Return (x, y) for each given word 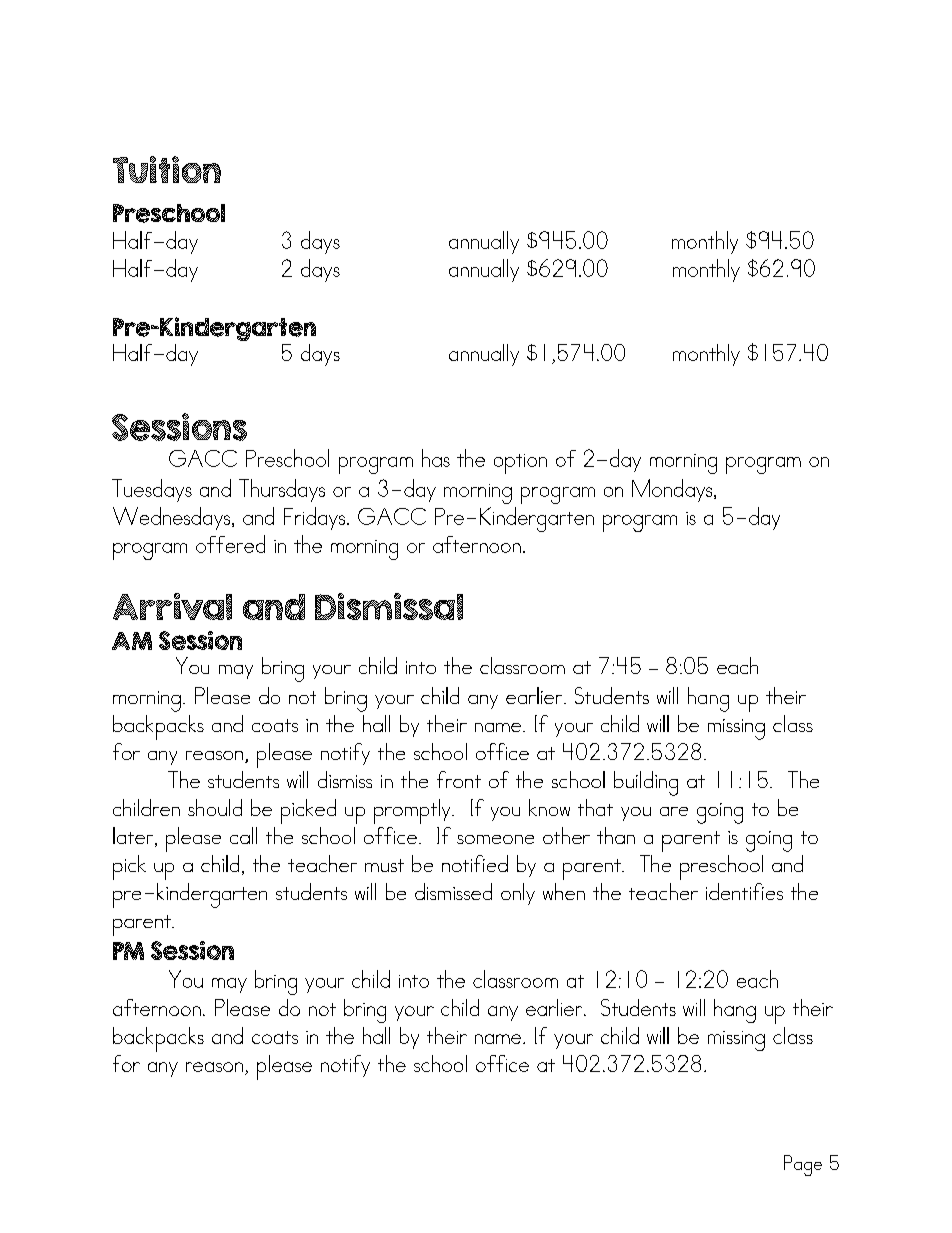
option (520, 464)
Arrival (172, 606)
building (646, 783)
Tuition (167, 169)
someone (495, 839)
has (436, 458)
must (384, 865)
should (215, 807)
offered (230, 544)
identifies (744, 891)
